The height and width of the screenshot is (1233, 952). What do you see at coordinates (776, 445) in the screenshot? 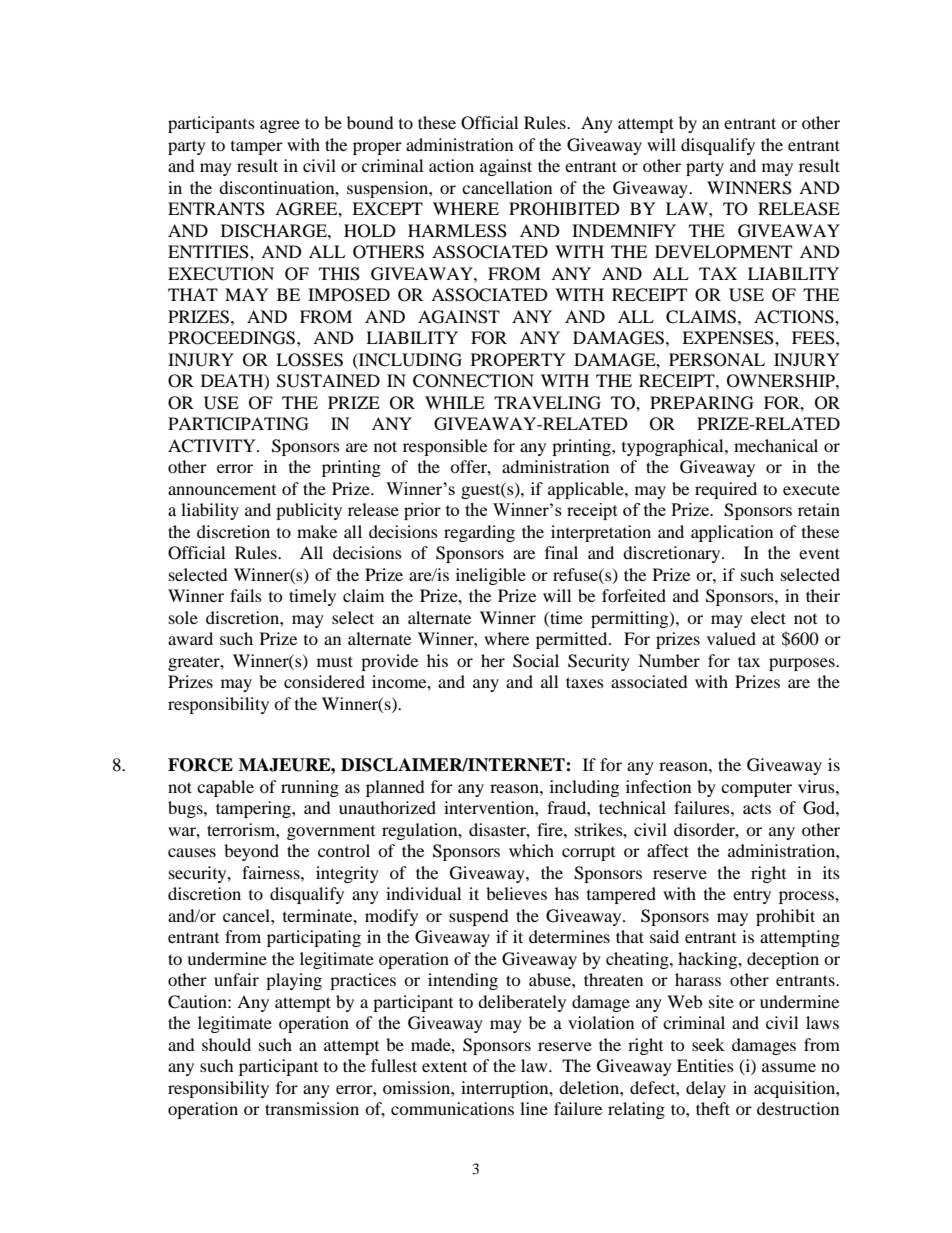
I see `mechanical` at bounding box center [776, 445].
